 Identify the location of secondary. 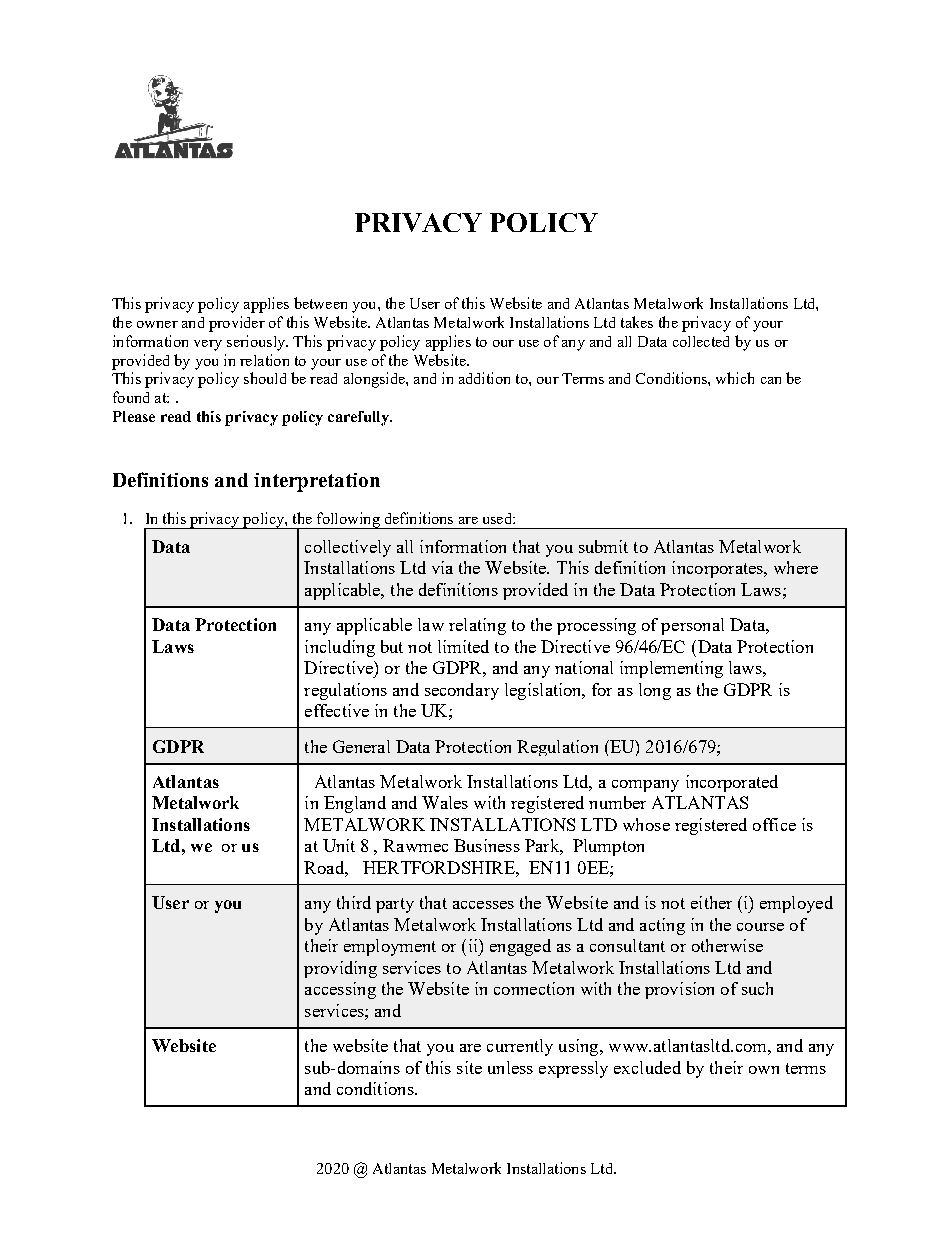
(462, 691).
